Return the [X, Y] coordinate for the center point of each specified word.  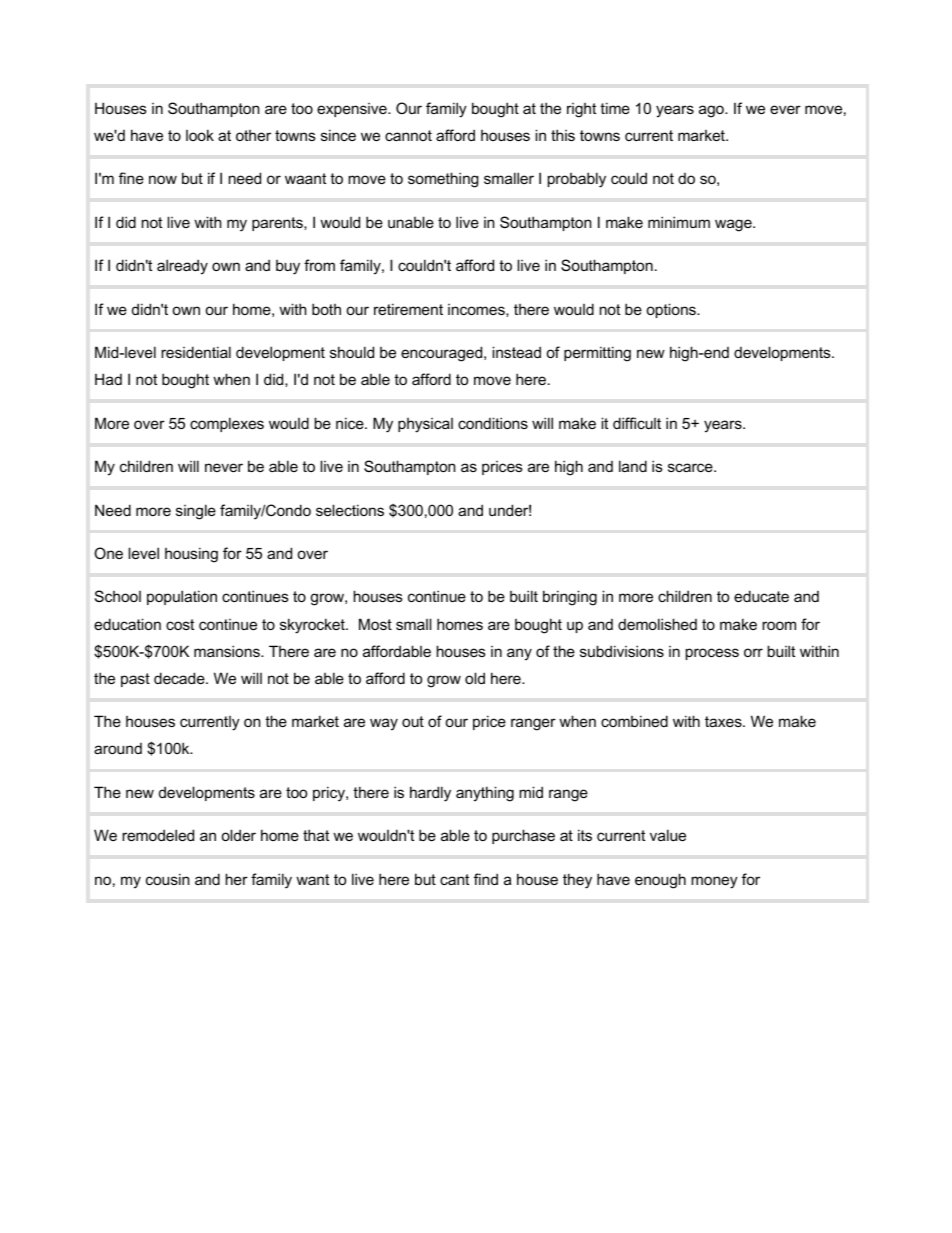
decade [180, 678]
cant [454, 879]
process [712, 654]
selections [350, 510]
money [714, 882]
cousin [167, 879]
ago [712, 111]
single [196, 512]
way [384, 724]
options [672, 310]
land [633, 466]
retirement [408, 309]
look [200, 135]
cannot [408, 135]
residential [196, 352]
